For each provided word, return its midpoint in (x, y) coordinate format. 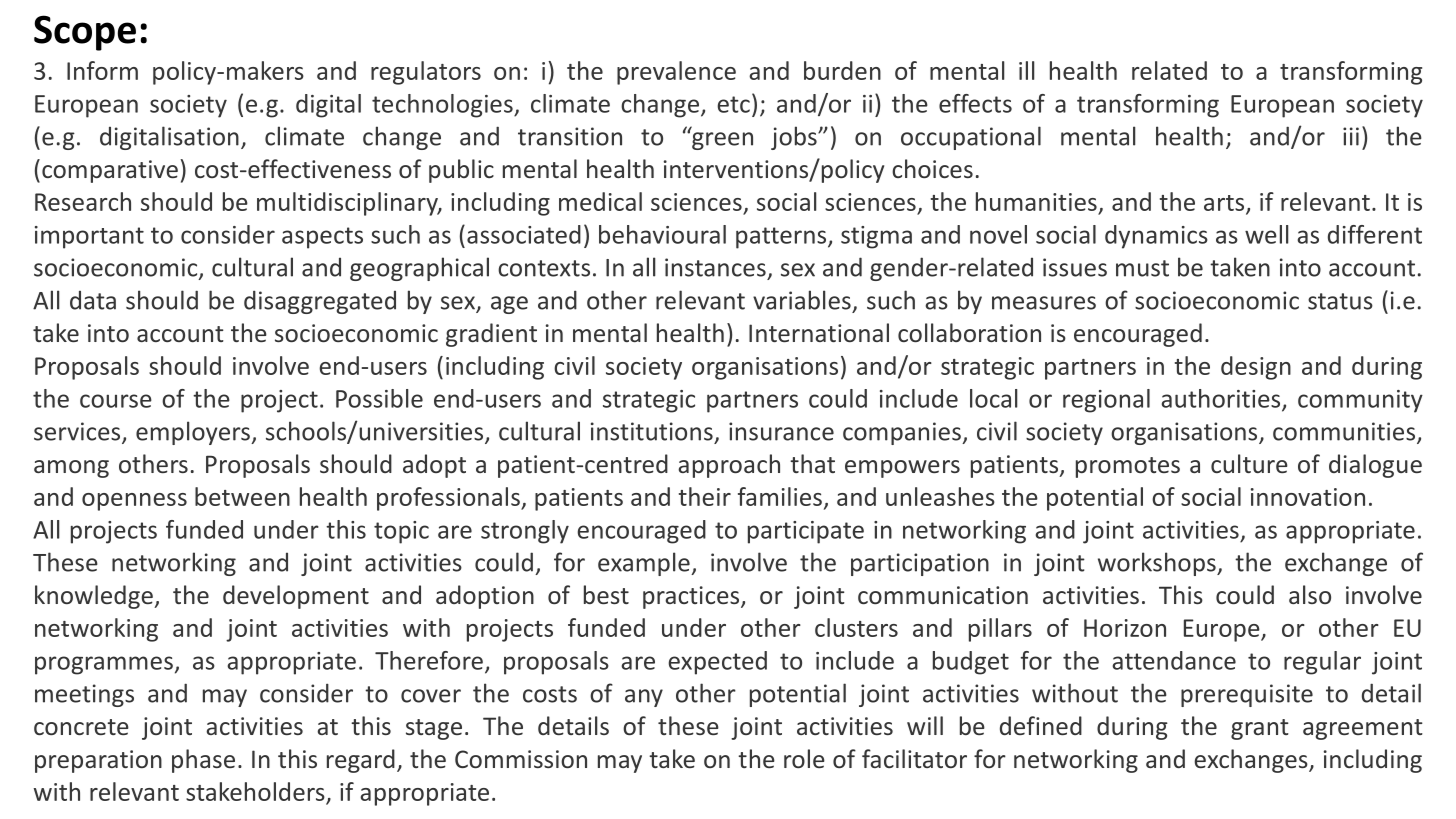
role (804, 758)
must (1142, 268)
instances (715, 267)
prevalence (676, 73)
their (705, 496)
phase (203, 761)
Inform (102, 70)
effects (975, 103)
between (242, 496)
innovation (1308, 497)
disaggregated (320, 302)
